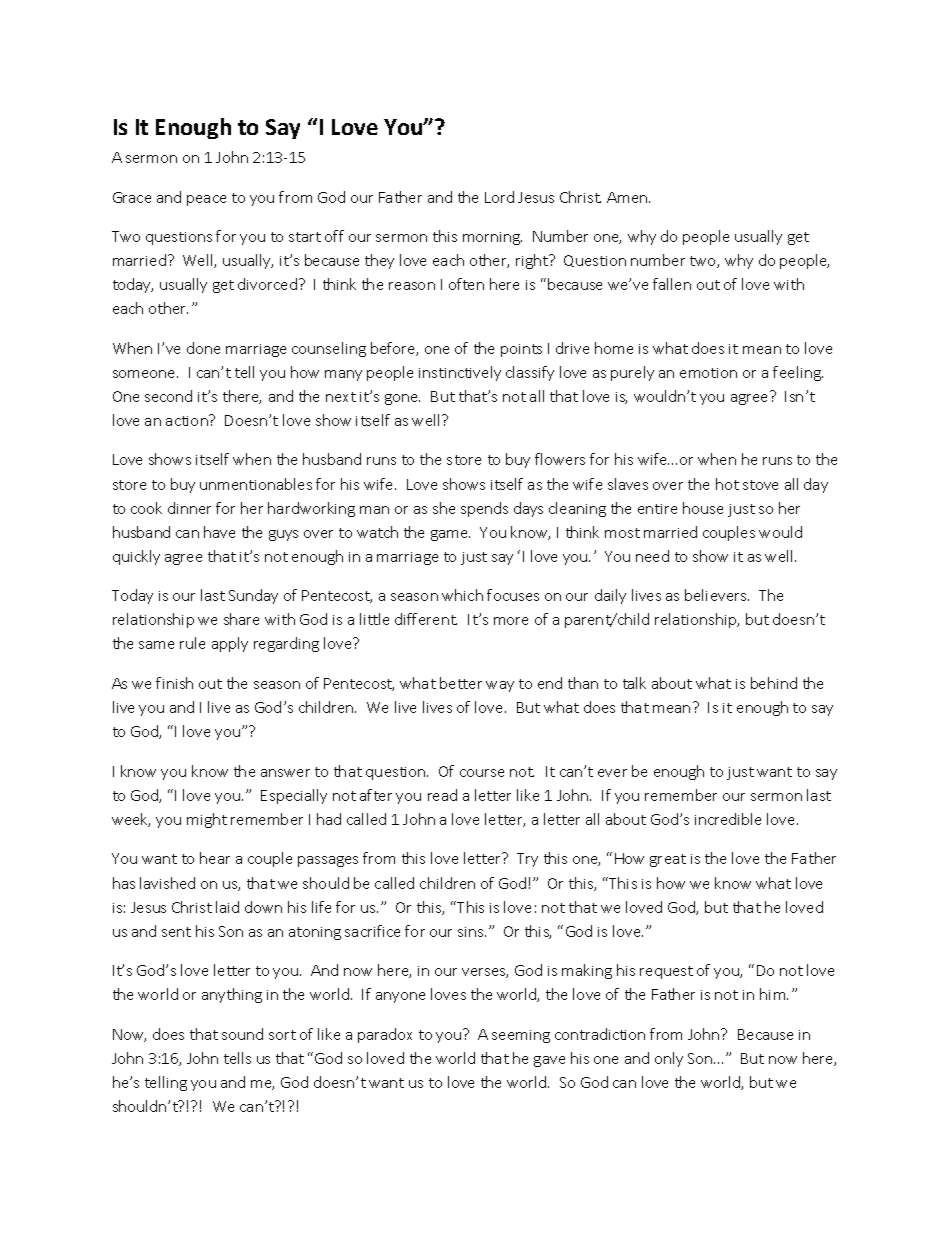 The height and width of the screenshot is (1233, 952). I want to click on hot, so click(727, 484).
